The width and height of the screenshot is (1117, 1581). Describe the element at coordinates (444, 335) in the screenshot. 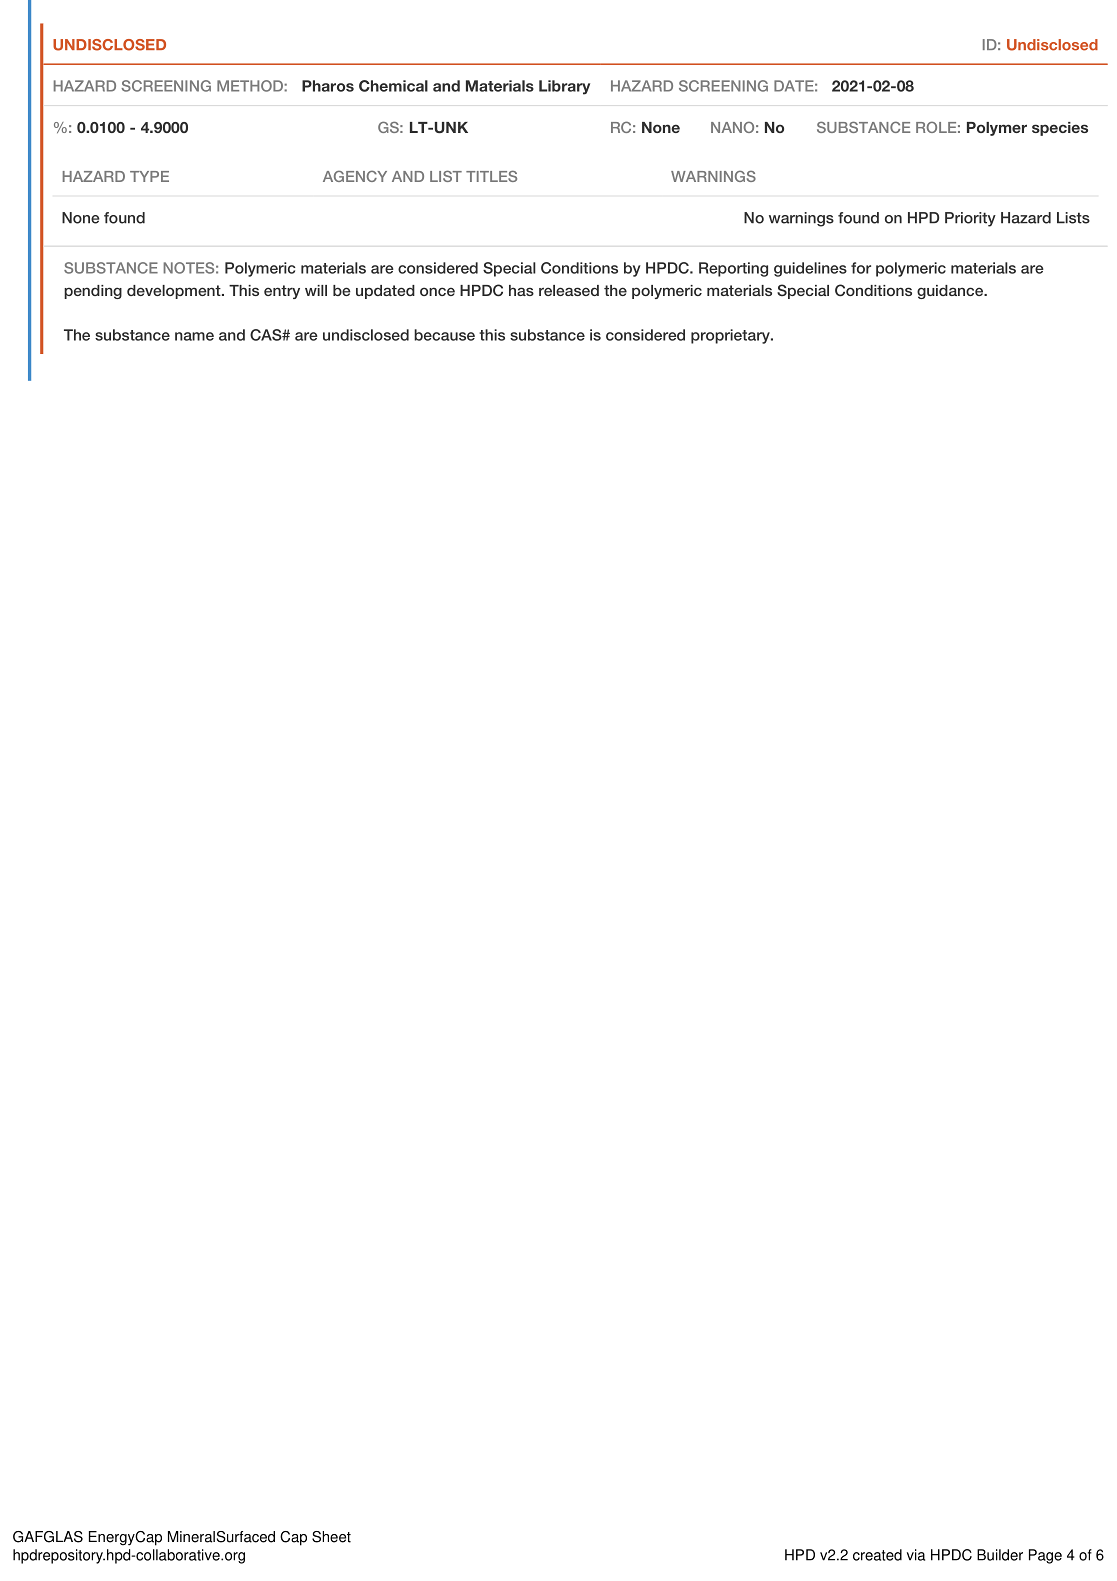

I see `because` at that location.
